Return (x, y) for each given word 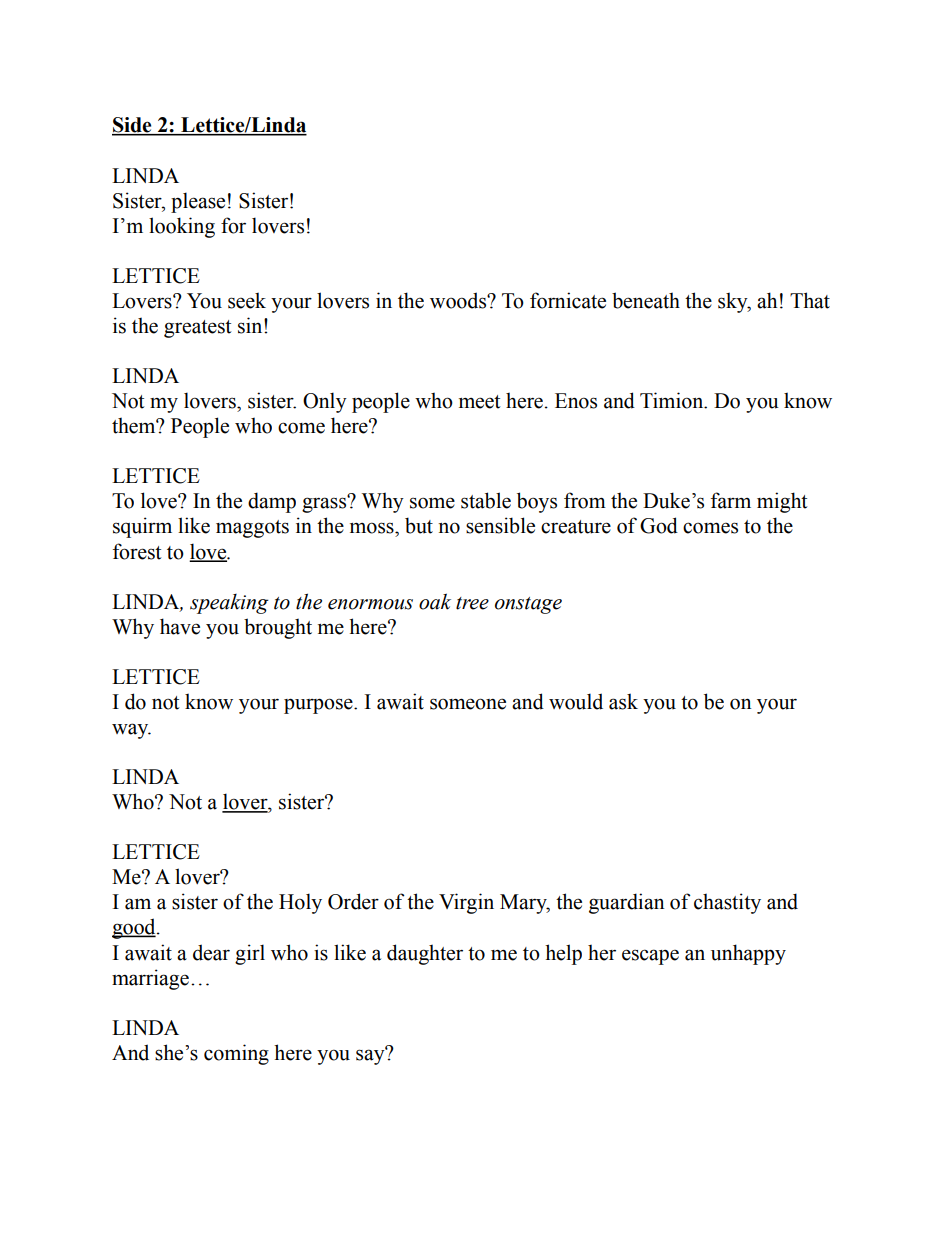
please (198, 202)
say (371, 1056)
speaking (229, 604)
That (810, 300)
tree (472, 603)
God (659, 525)
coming (236, 1054)
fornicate (568, 300)
